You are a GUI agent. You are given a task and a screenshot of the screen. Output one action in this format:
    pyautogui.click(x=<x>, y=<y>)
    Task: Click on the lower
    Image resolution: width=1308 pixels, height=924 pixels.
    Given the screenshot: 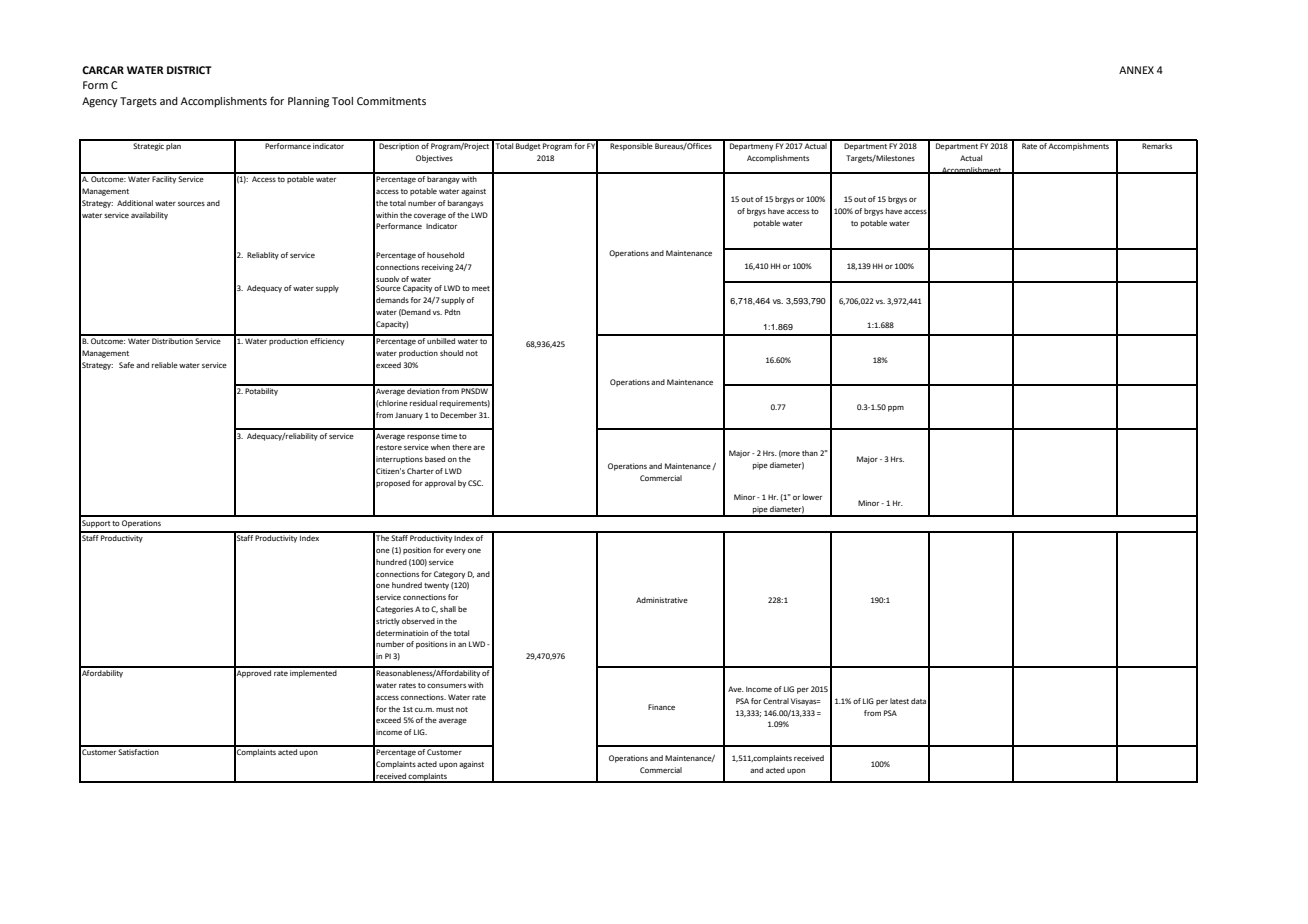 What is the action you would take?
    pyautogui.click(x=812, y=497)
